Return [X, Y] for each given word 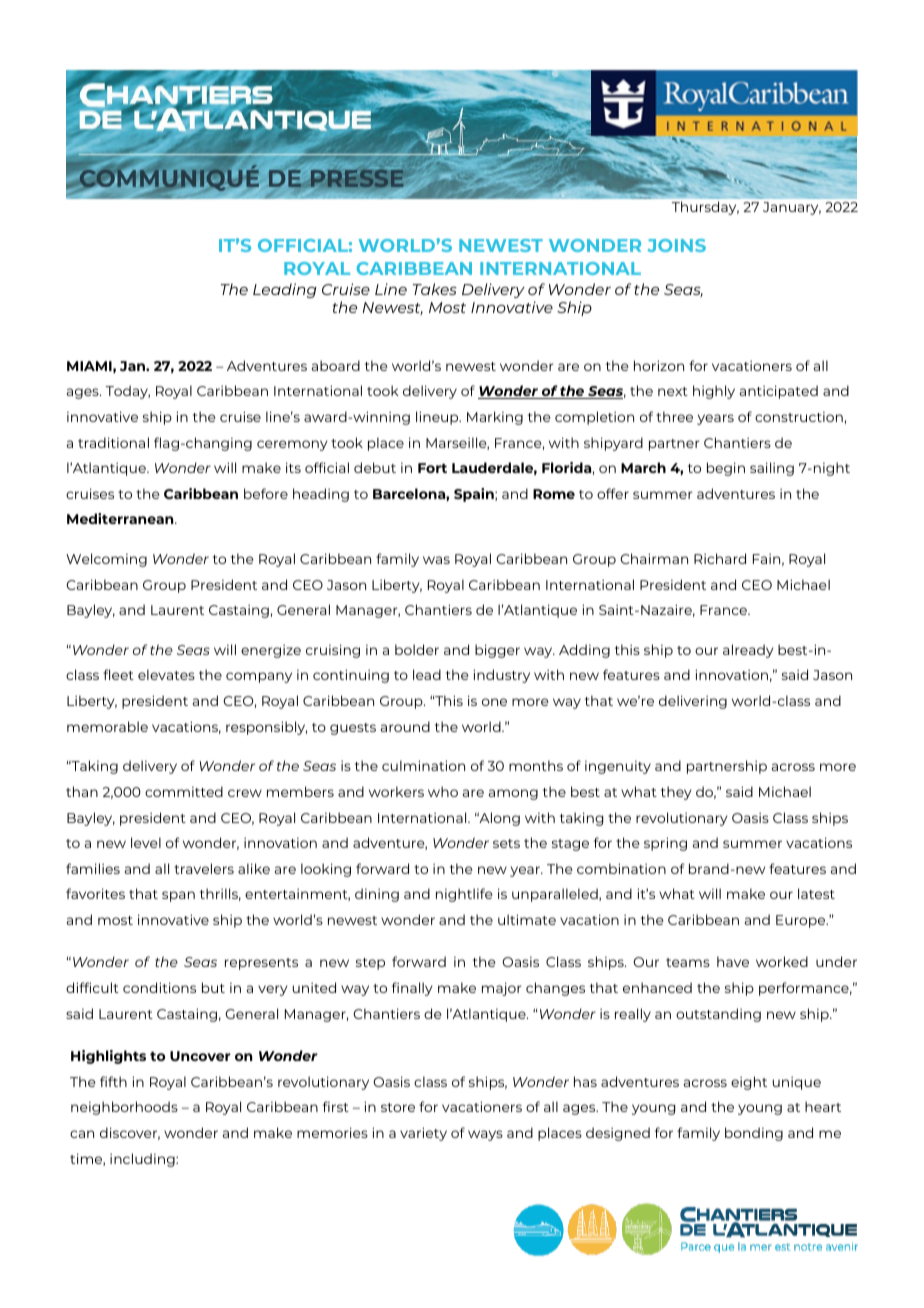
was [436, 560]
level [146, 842]
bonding [754, 1134]
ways [485, 1135]
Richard [720, 558]
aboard [336, 365]
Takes [435, 289]
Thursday [705, 208]
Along [498, 819]
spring [665, 844]
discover [130, 1133]
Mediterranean [121, 518]
